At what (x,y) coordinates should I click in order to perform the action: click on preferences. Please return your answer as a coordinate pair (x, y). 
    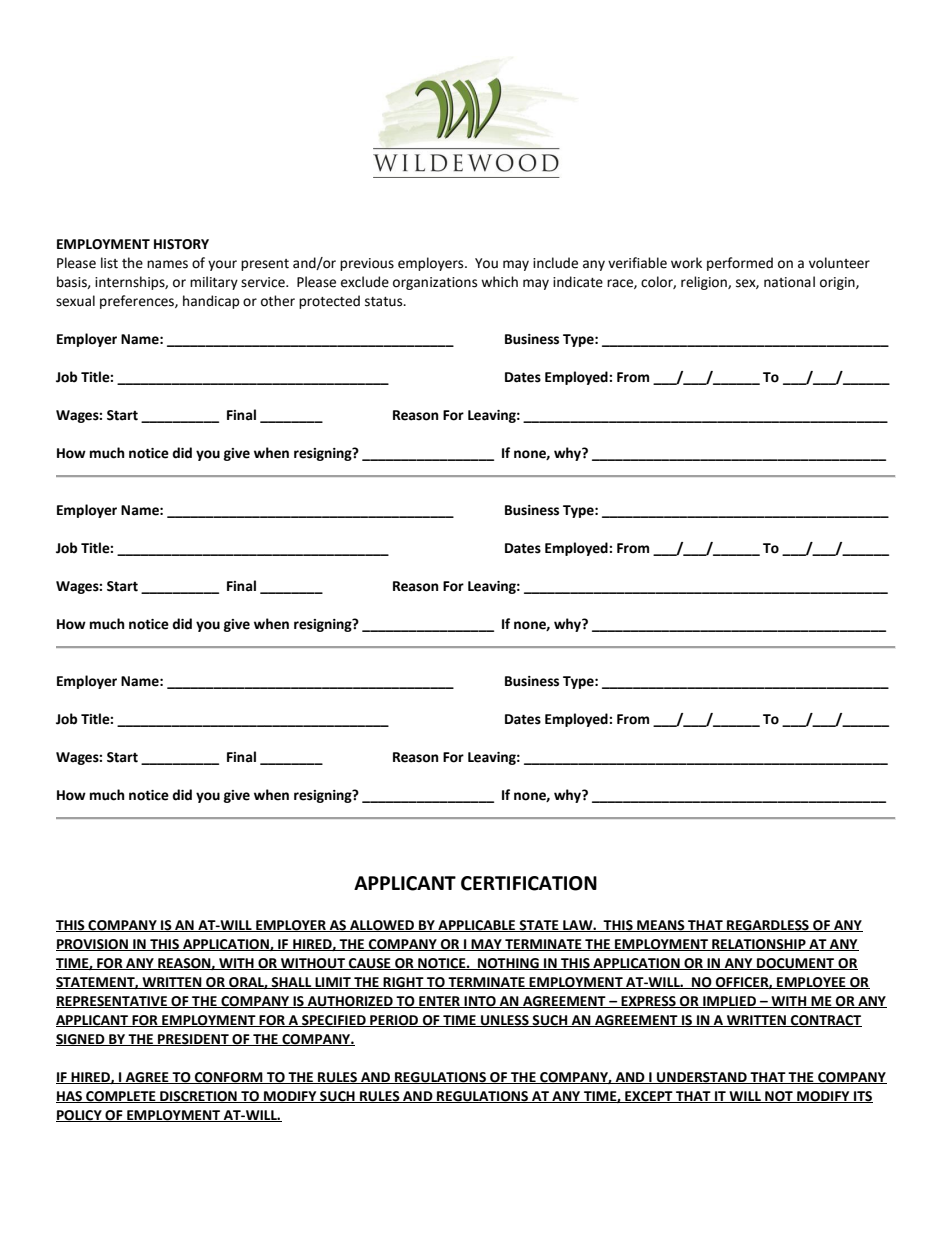
    Looking at the image, I should click on (138, 302).
